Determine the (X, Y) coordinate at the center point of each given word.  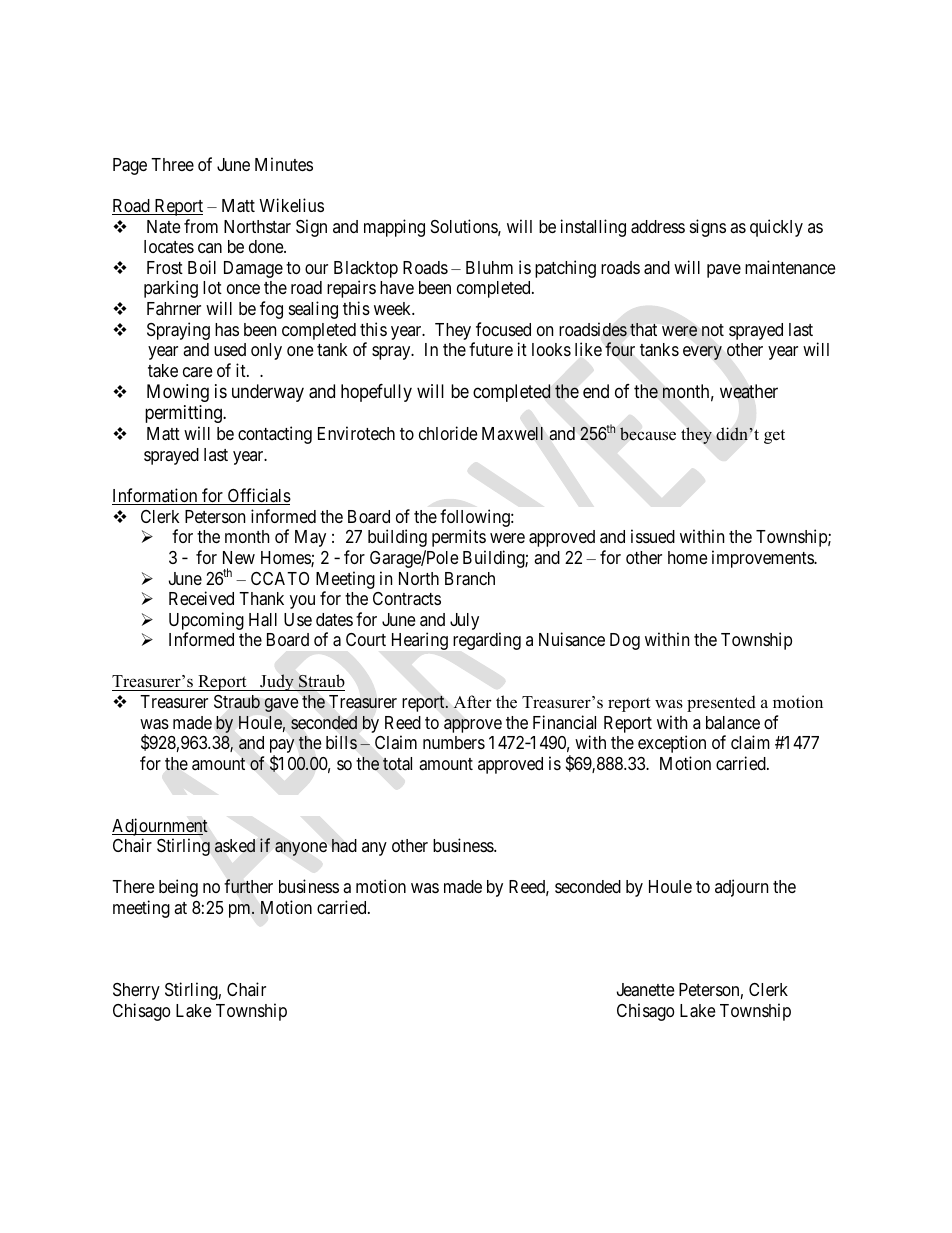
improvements (763, 559)
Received (201, 598)
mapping (394, 228)
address (658, 227)
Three (172, 164)
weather (749, 391)
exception (672, 744)
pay (282, 747)
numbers (454, 742)
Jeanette (645, 989)
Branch (470, 579)
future (491, 349)
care (197, 372)
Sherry (136, 991)
